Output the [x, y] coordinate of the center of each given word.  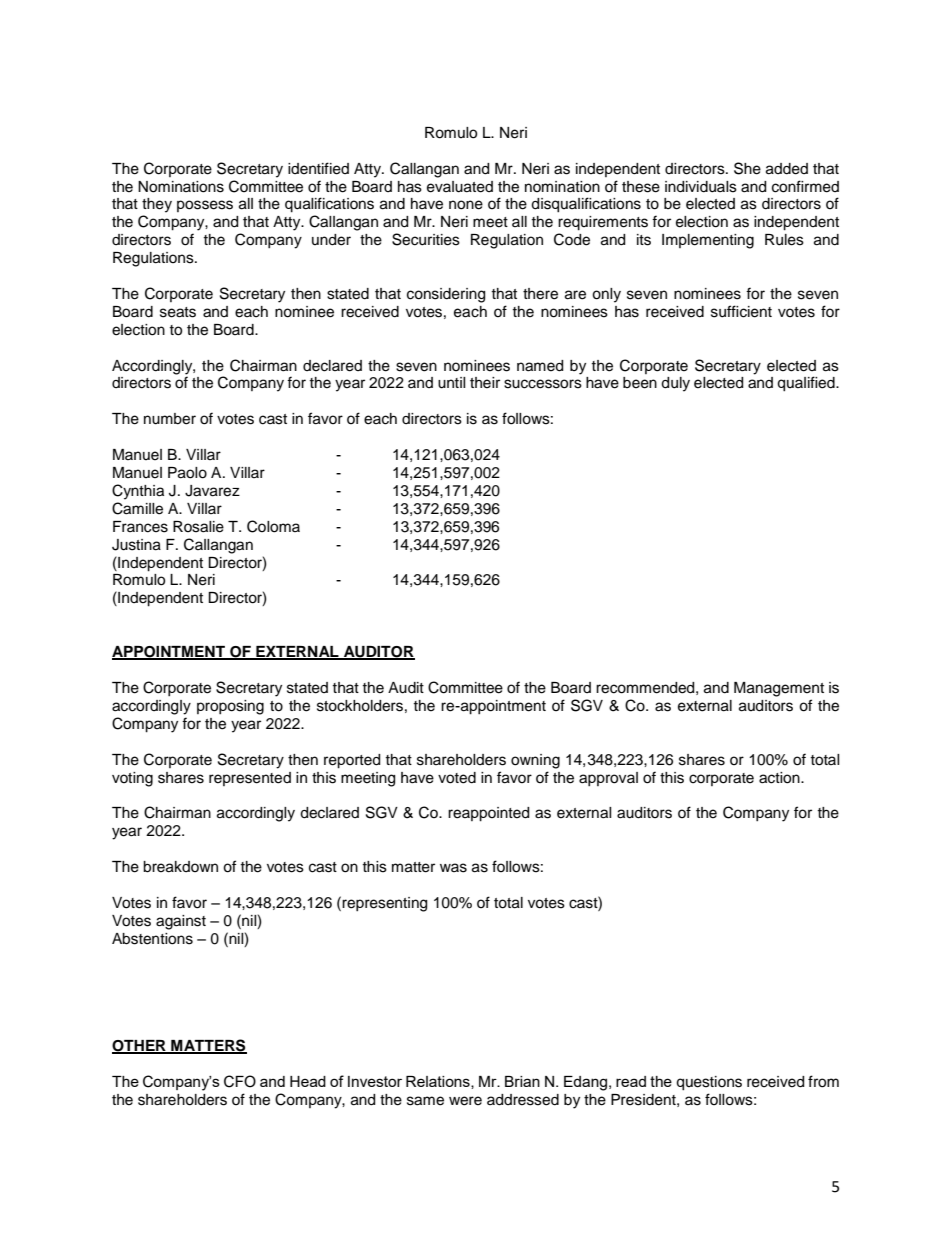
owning [535, 761]
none [466, 205]
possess [205, 206]
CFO [240, 1081]
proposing [230, 707]
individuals [701, 187]
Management [779, 689]
